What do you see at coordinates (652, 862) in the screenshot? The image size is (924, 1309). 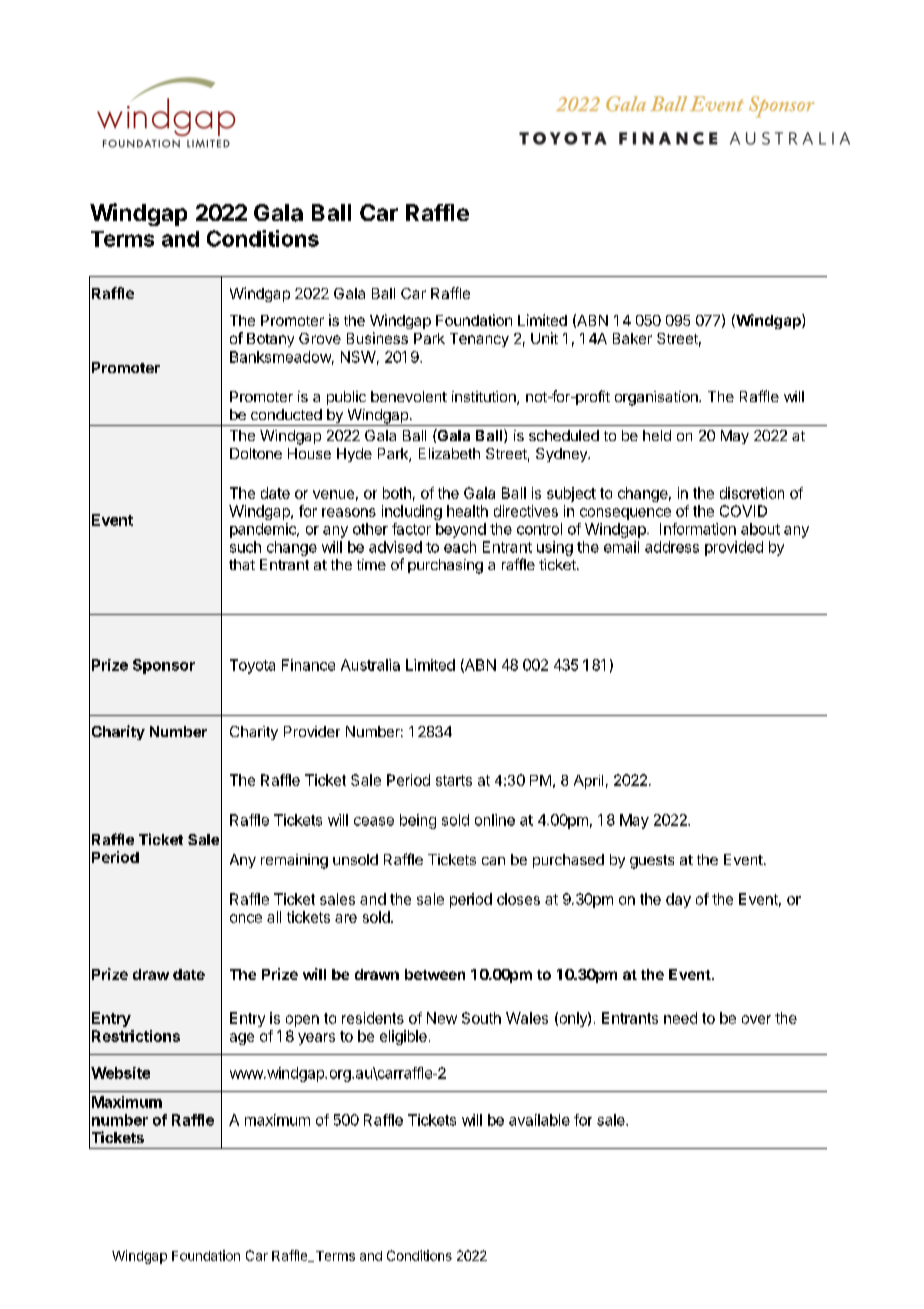 I see `guests` at bounding box center [652, 862].
